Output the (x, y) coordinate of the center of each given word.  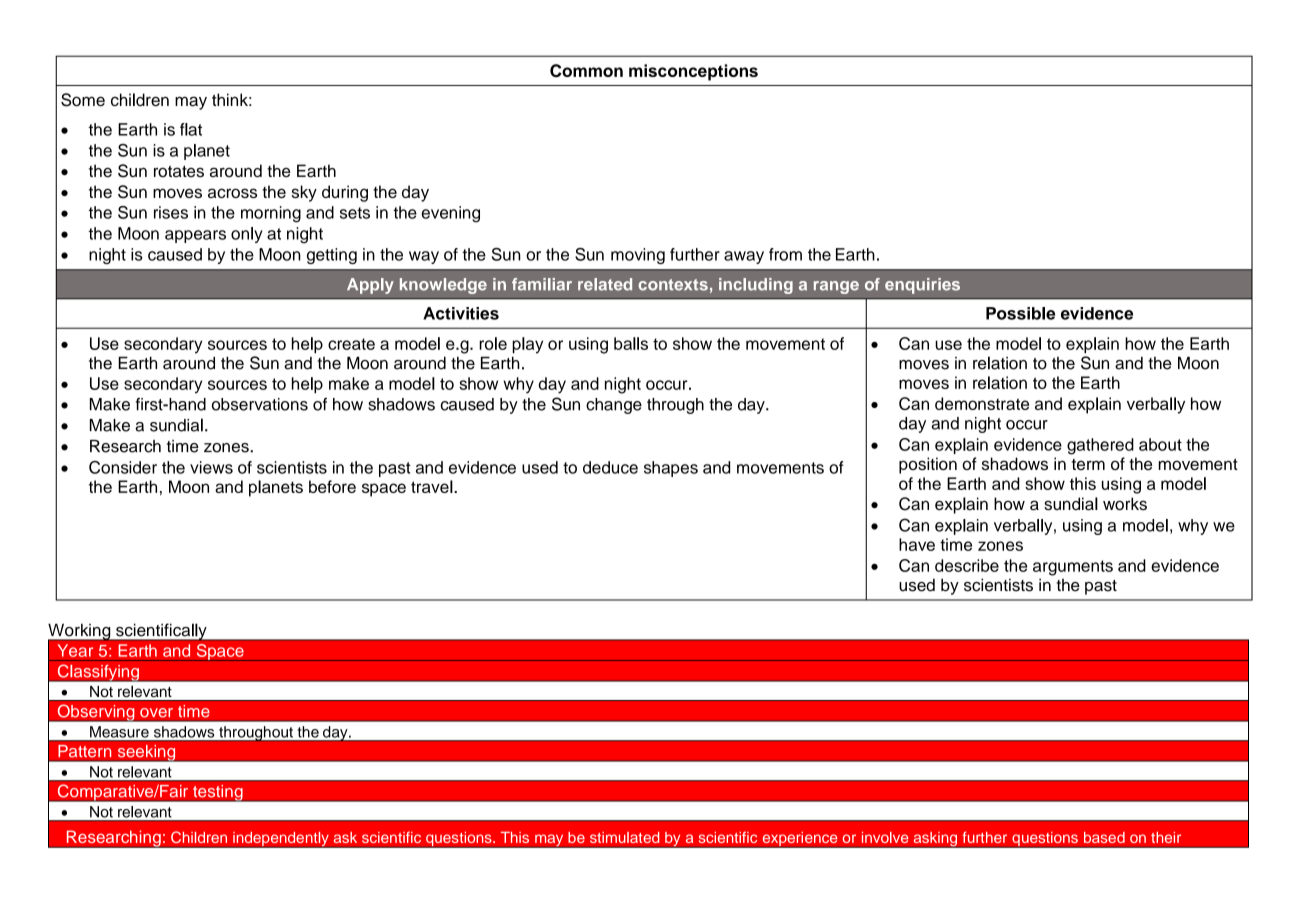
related (605, 284)
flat (191, 129)
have (917, 544)
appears (195, 236)
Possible (1020, 313)
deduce (610, 467)
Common (586, 70)
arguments (1073, 568)
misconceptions (693, 72)
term (1088, 464)
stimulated (625, 837)
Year (75, 650)
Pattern (85, 751)
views (211, 467)
